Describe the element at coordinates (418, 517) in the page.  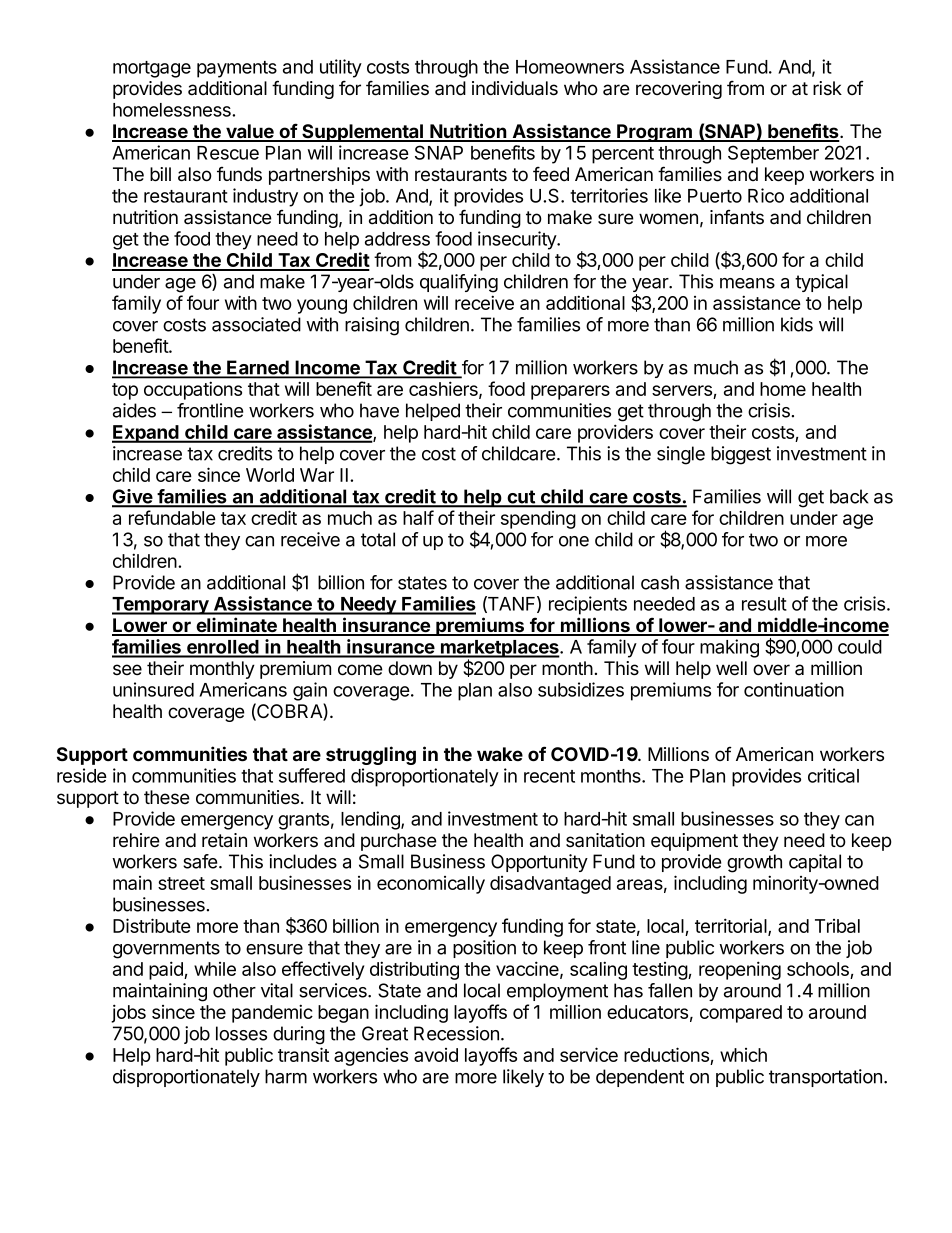
I see `half` at that location.
